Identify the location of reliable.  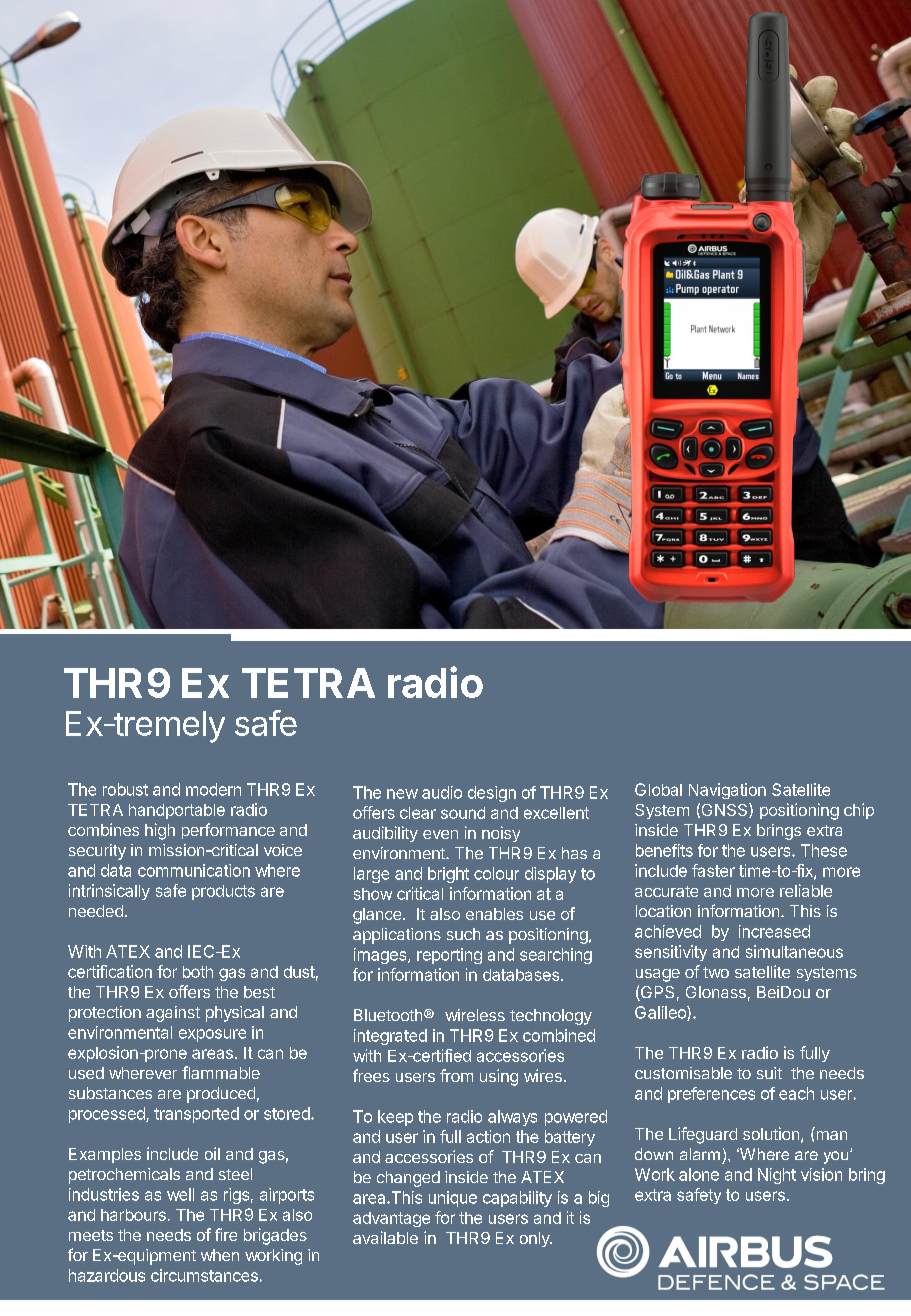
(806, 890).
